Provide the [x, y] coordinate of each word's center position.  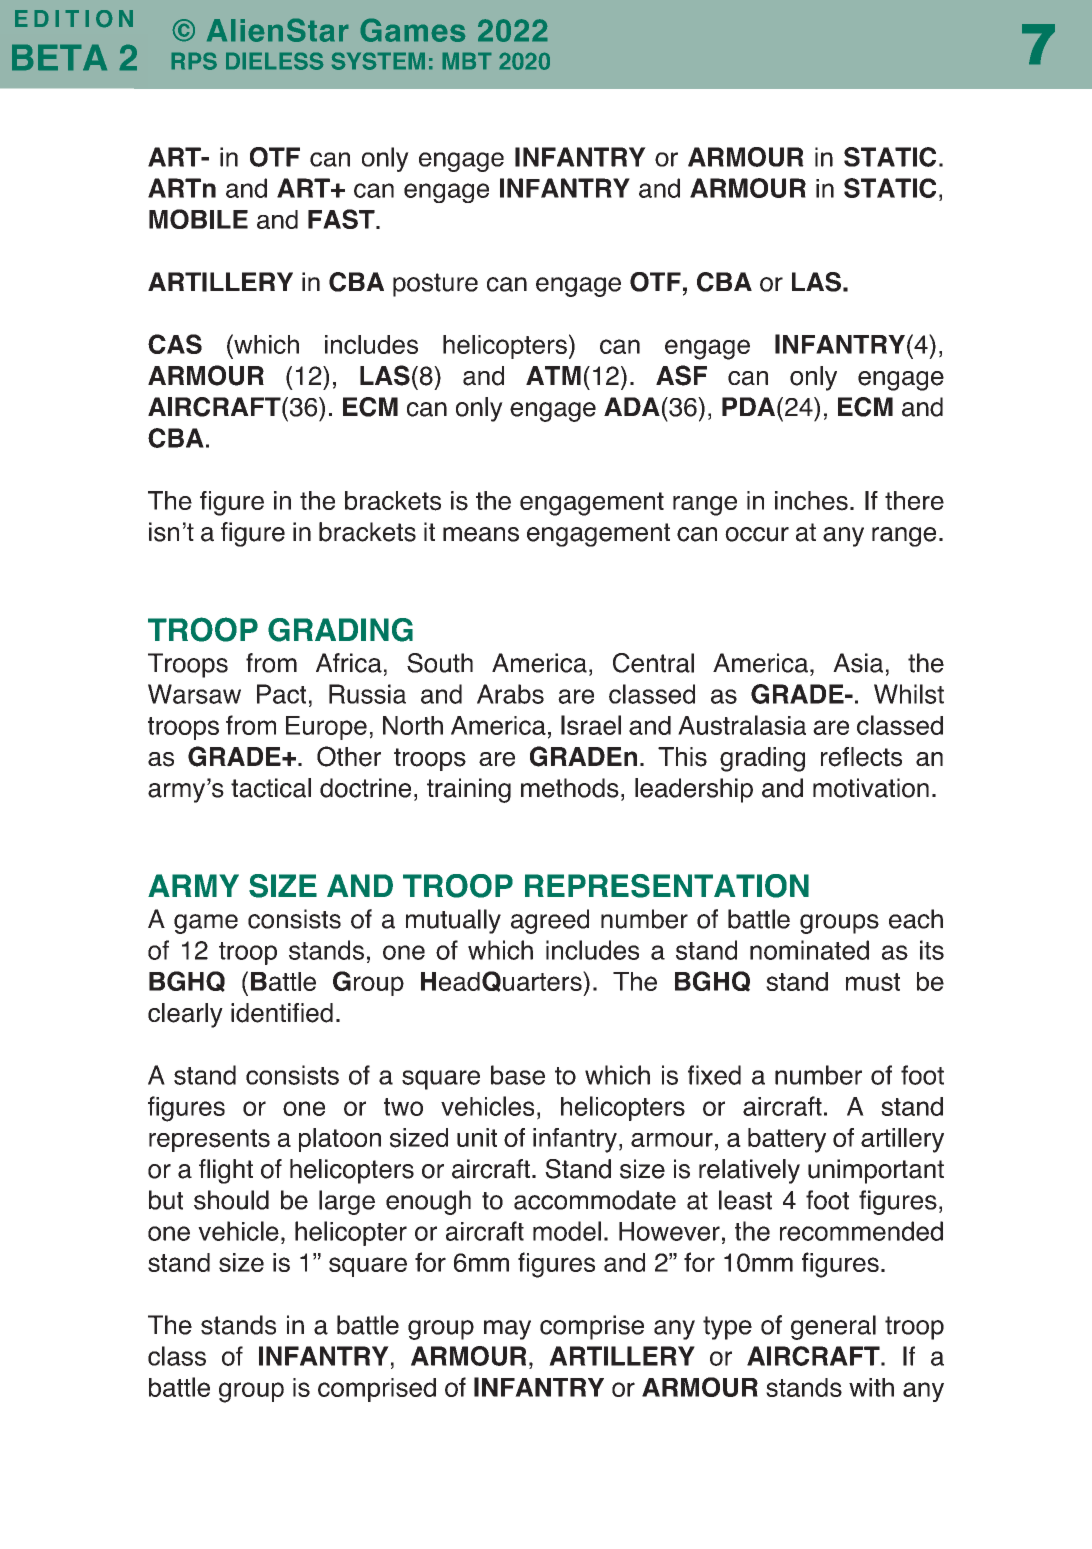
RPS [194, 61]
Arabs [510, 694]
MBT [467, 61]
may [507, 1330]
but [166, 1200]
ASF [681, 375]
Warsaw [194, 694]
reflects [861, 757]
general [833, 1327]
